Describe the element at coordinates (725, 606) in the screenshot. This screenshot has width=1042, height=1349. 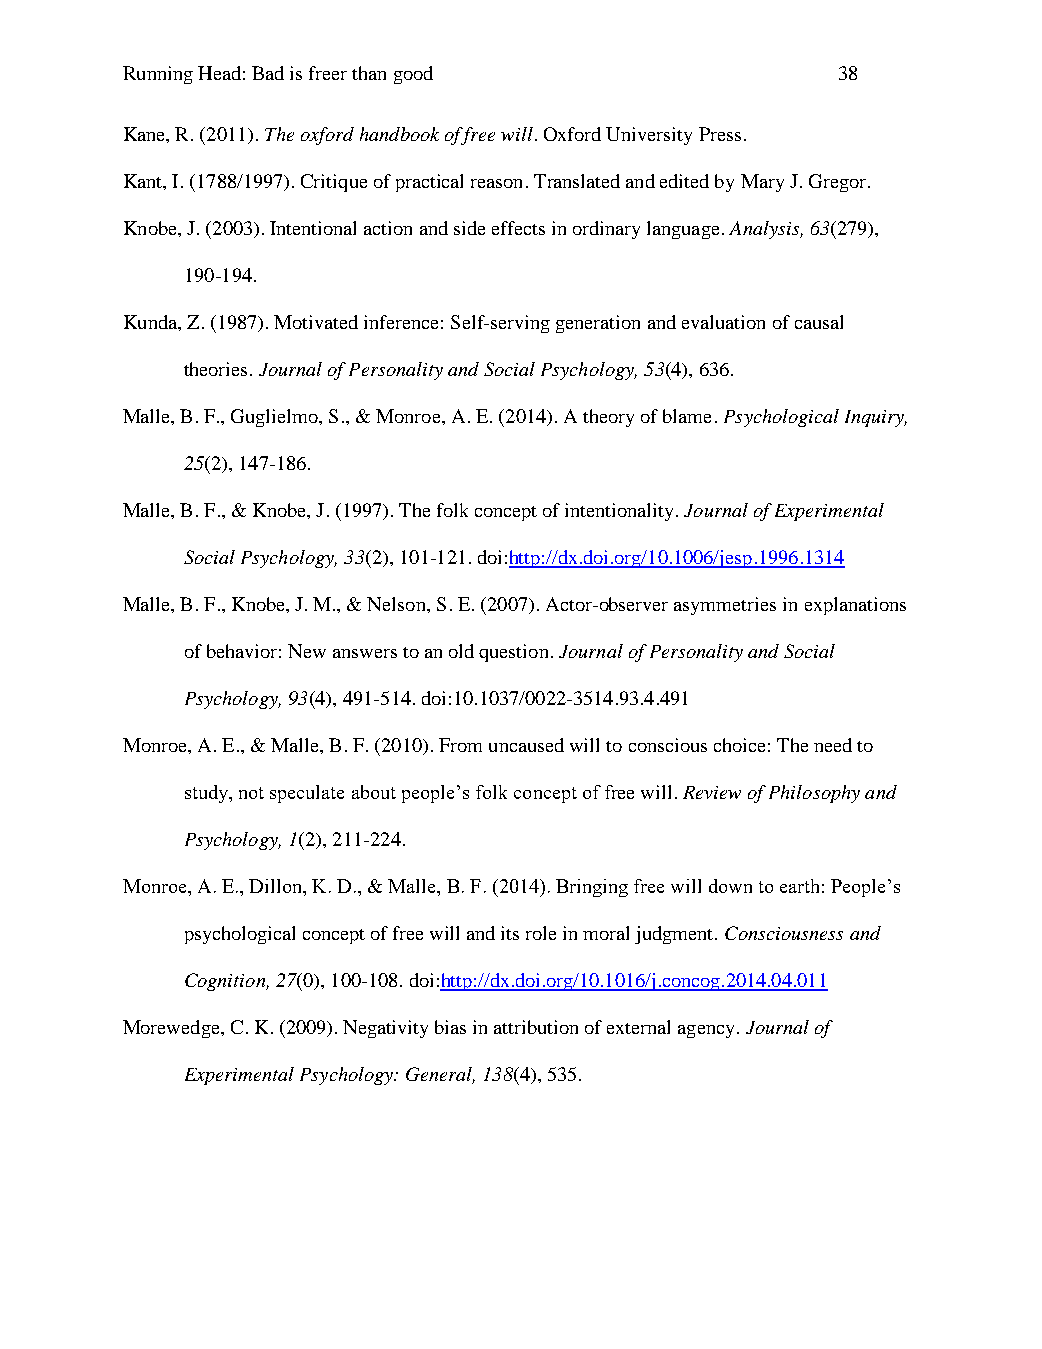
I see `asymmetries` at that location.
